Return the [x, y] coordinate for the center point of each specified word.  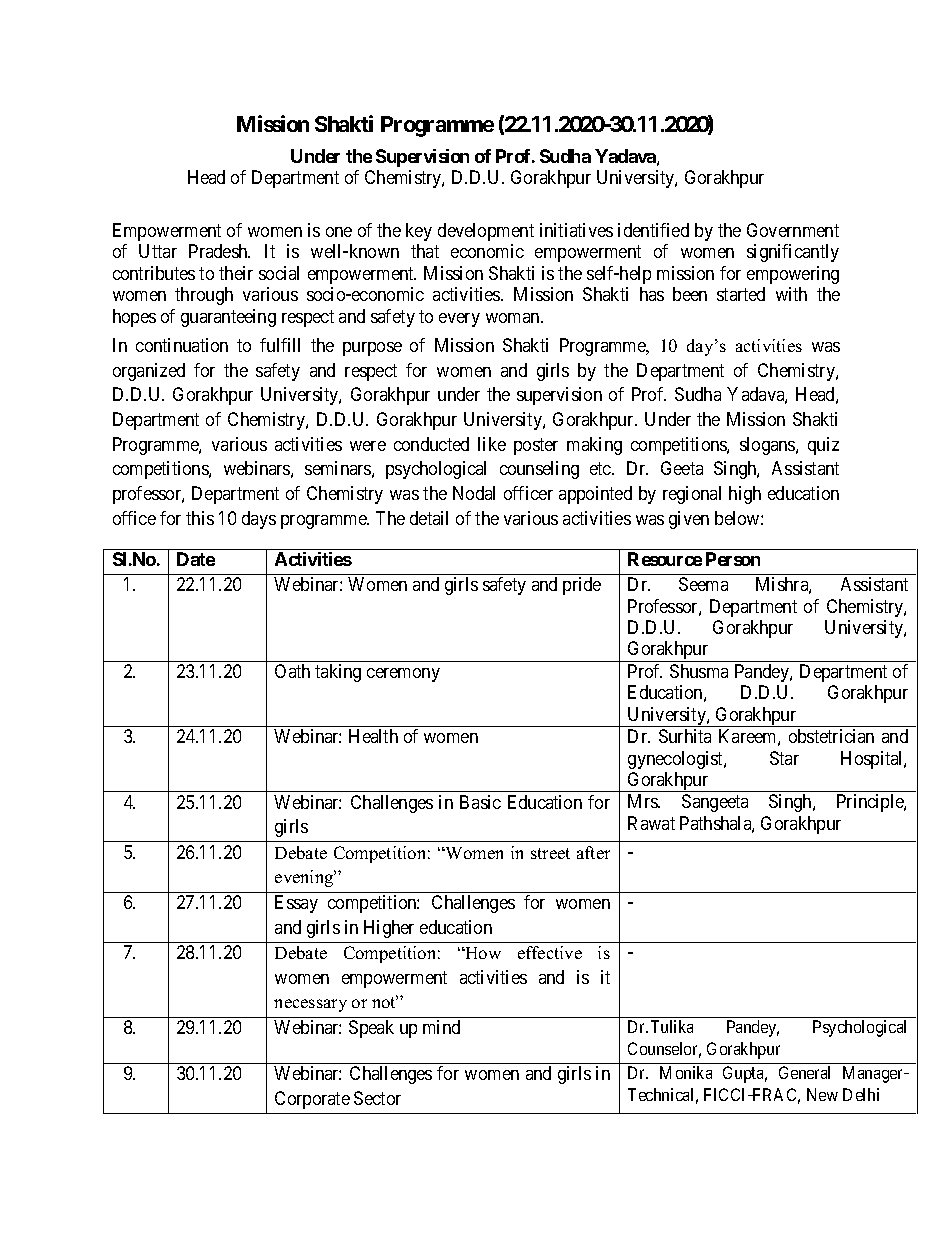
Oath [292, 671]
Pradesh [219, 251]
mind [441, 1027]
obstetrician [831, 736]
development [486, 232]
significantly [793, 253]
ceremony [403, 675]
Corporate [312, 1100]
